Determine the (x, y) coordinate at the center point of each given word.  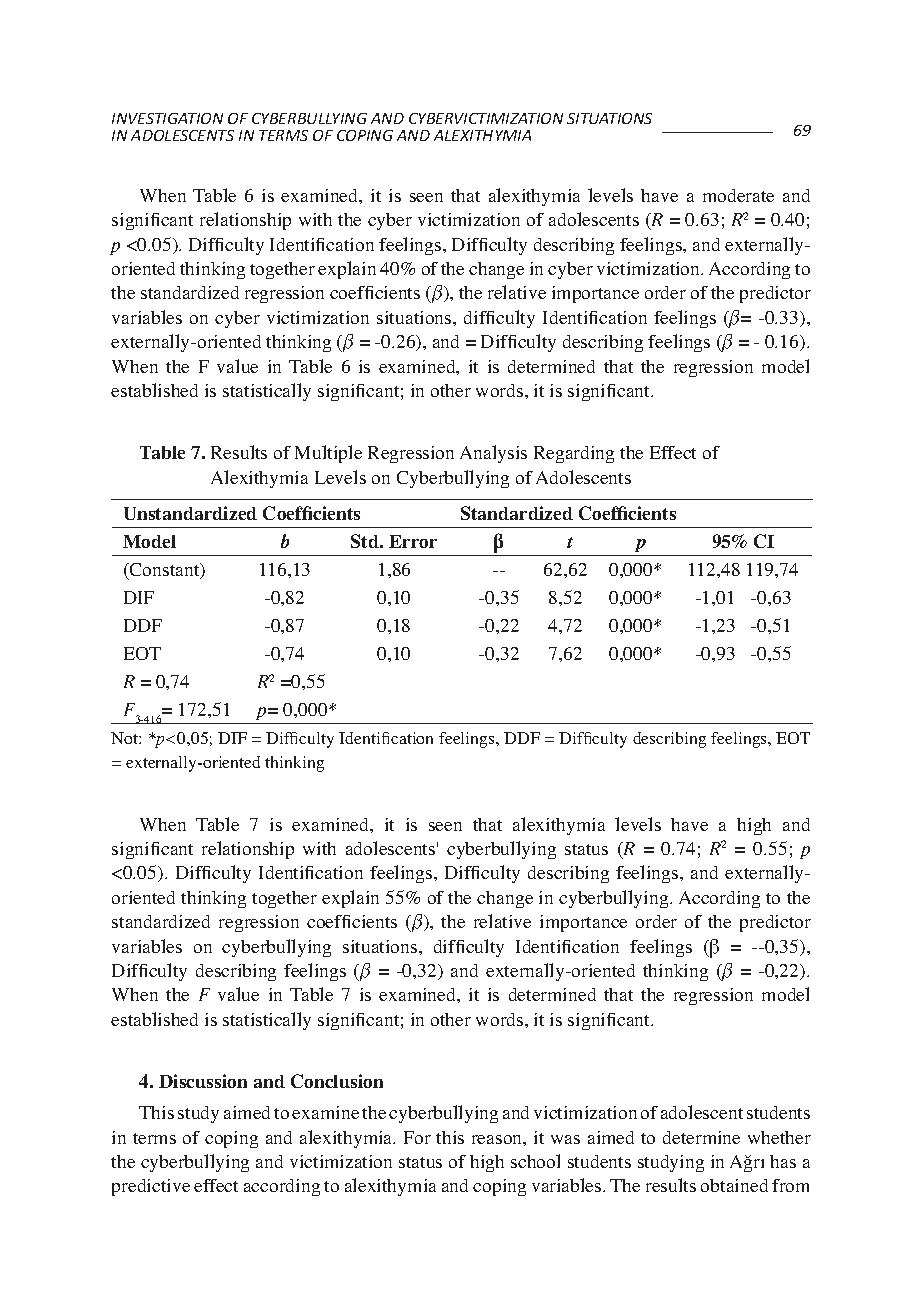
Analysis (493, 454)
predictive (151, 1187)
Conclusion (337, 1081)
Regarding (574, 454)
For (417, 1137)
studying (671, 1163)
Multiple (328, 454)
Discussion (203, 1081)
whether (779, 1137)
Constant (165, 571)
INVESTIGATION (167, 118)
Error (413, 541)
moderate (738, 195)
